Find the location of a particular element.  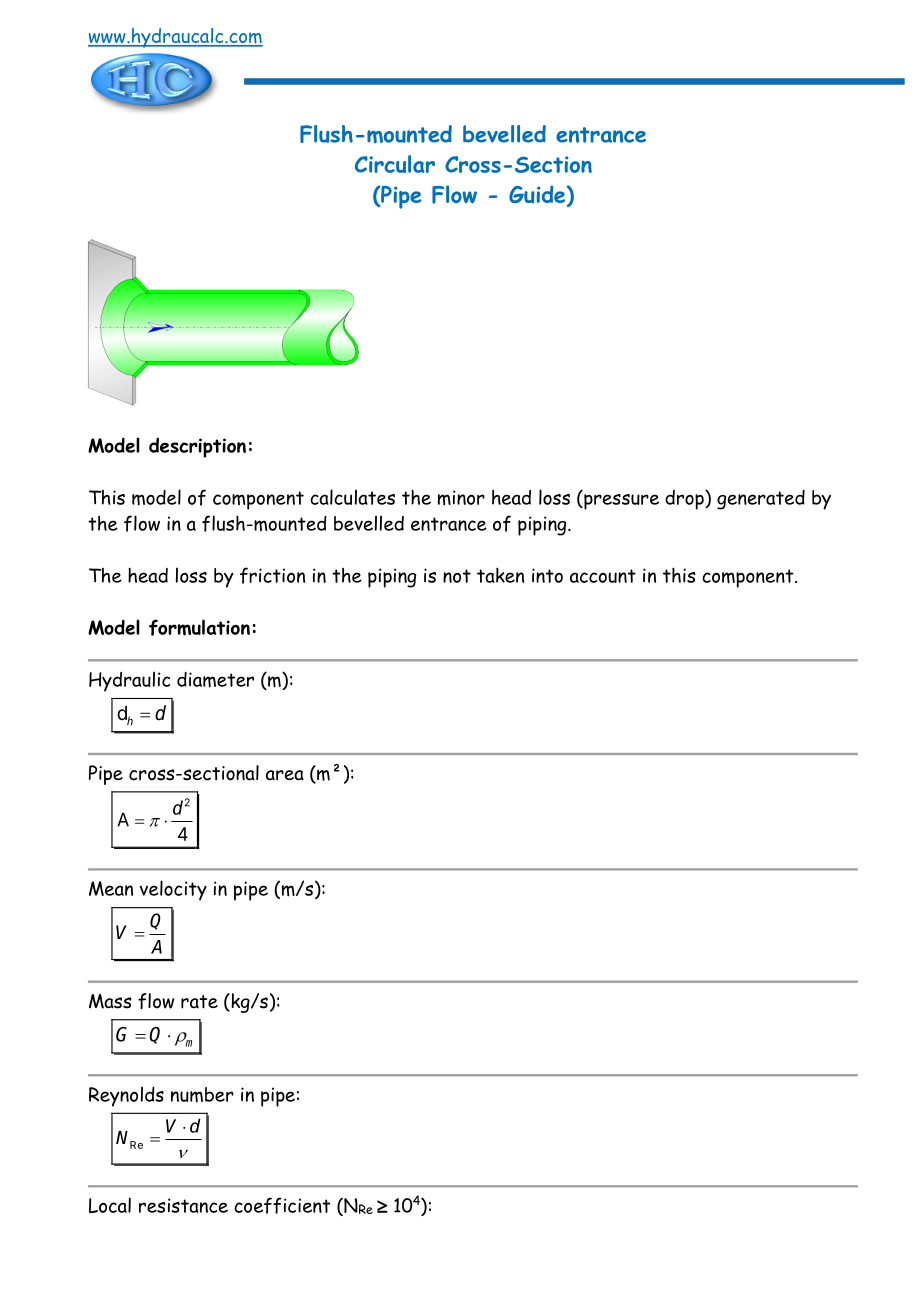

area is located at coordinates (285, 775).
